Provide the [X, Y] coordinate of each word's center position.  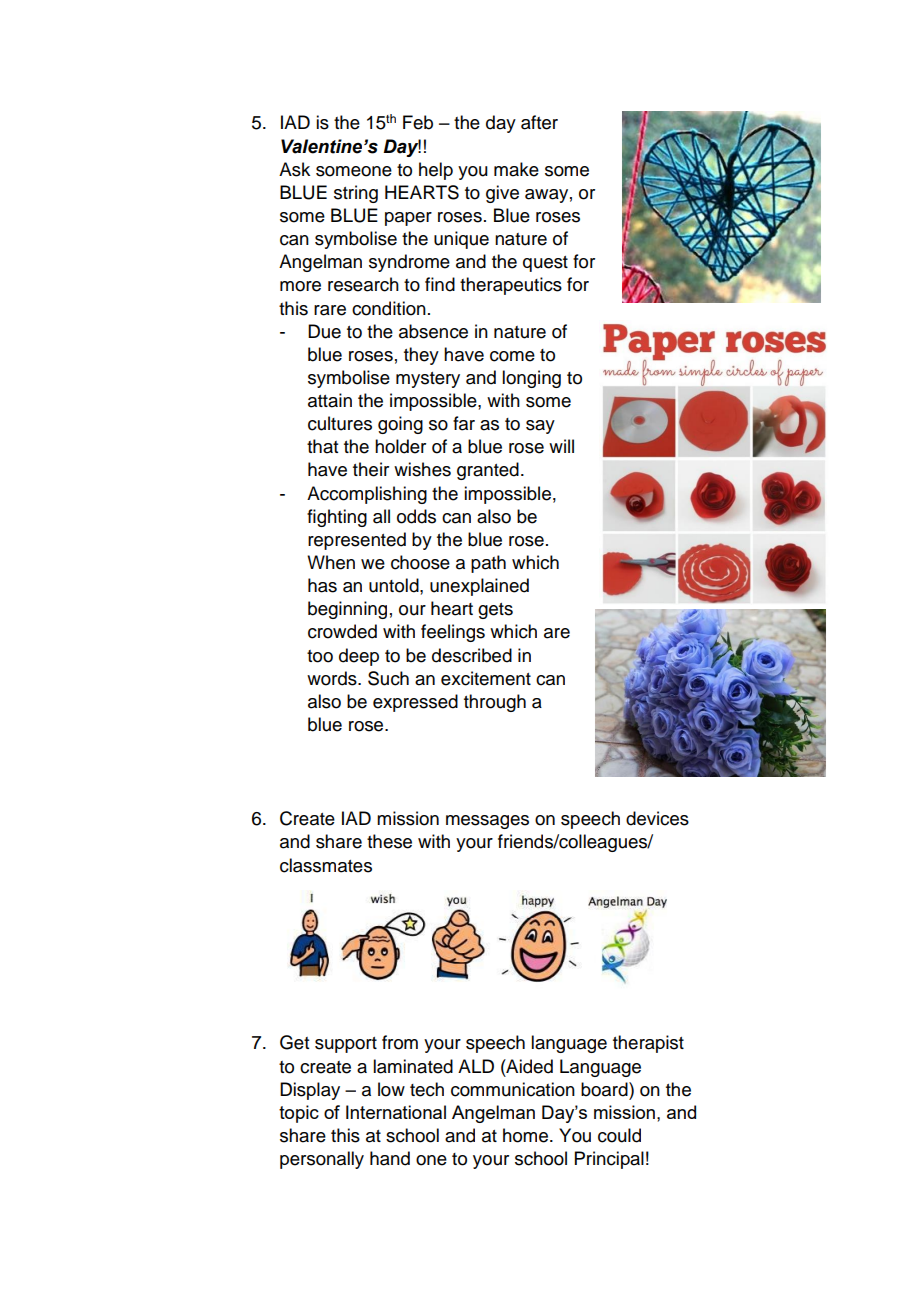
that [322, 446]
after [539, 122]
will [561, 446]
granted [488, 471]
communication [513, 1089]
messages [487, 822]
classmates [326, 865]
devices [657, 818]
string [356, 194]
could [619, 1135]
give [502, 194]
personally [322, 1160]
